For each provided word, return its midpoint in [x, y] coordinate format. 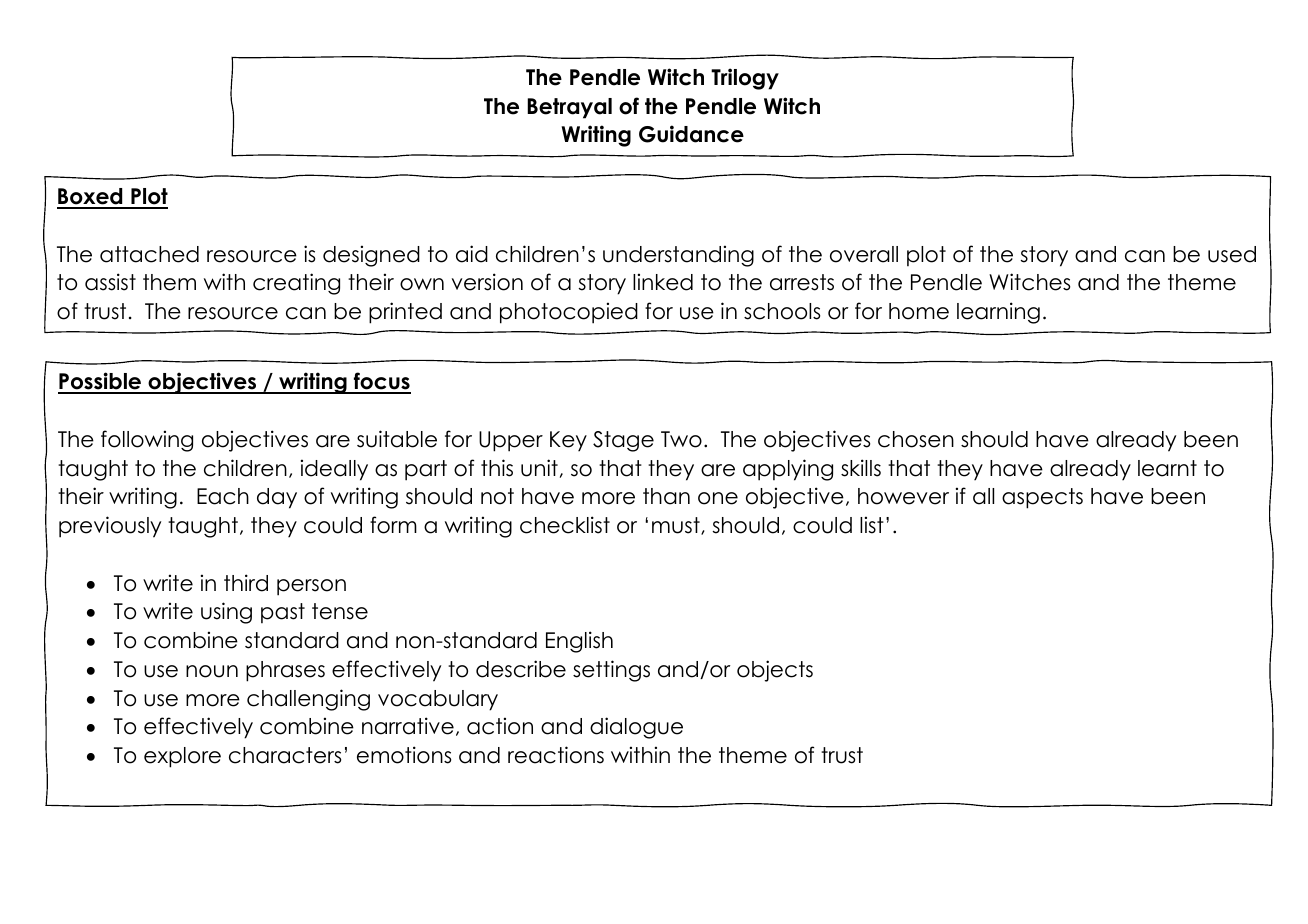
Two [681, 439]
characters [285, 755]
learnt [1167, 468]
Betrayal [569, 108]
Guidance [691, 134]
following [147, 441]
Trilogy [745, 79]
